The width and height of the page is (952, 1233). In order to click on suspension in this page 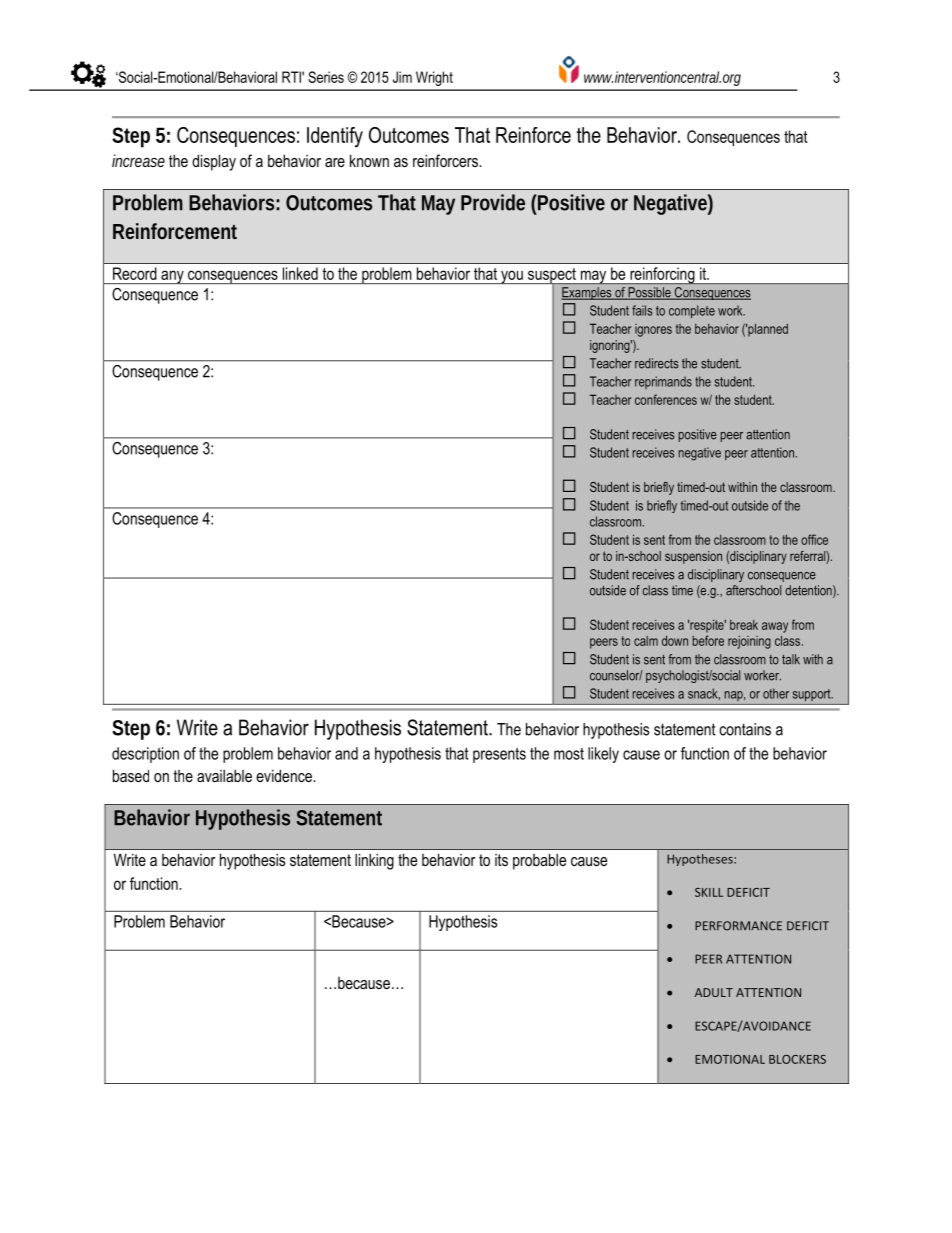, I will do `click(693, 557)`.
